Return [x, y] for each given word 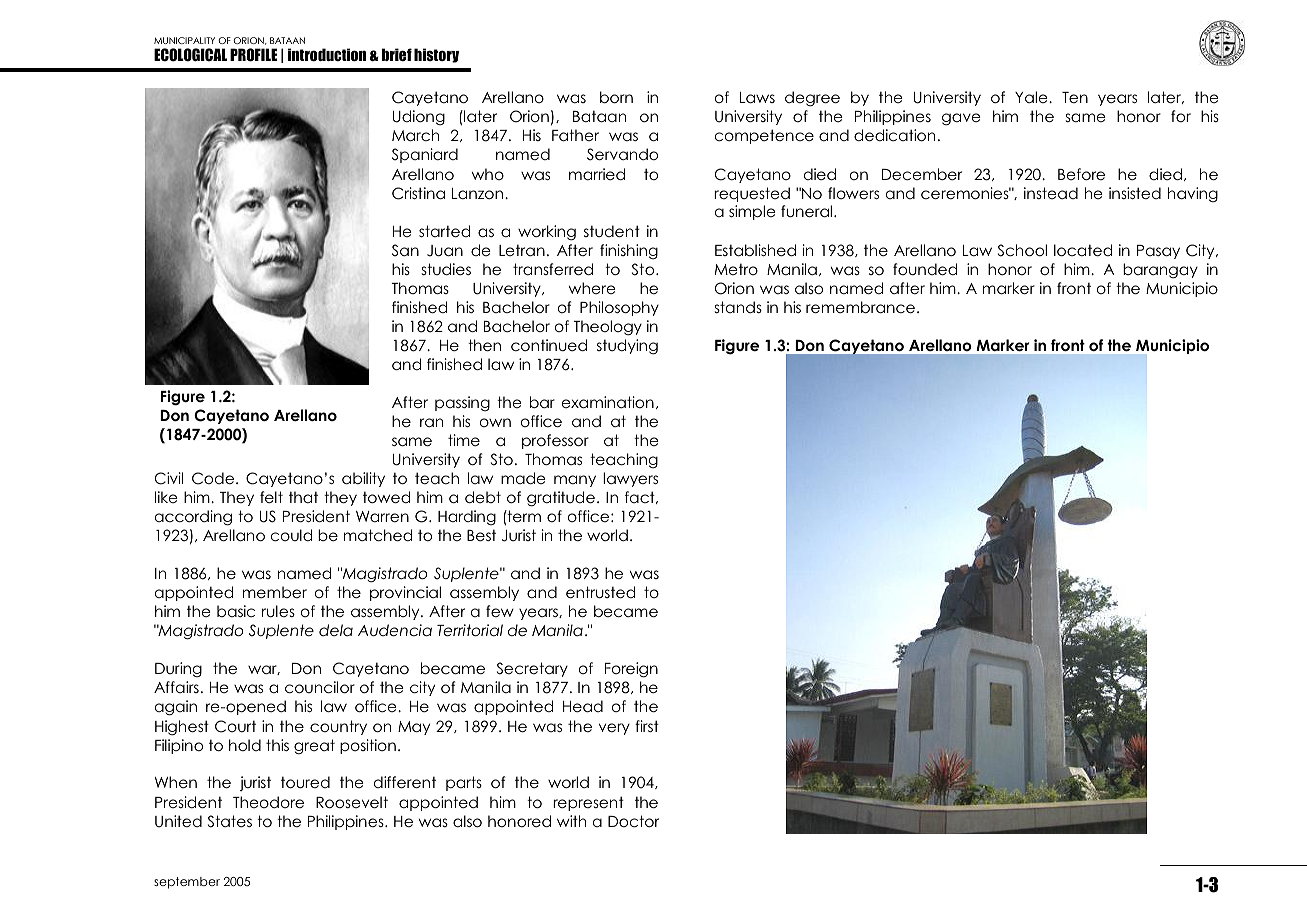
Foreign [631, 670]
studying [627, 347]
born [616, 97]
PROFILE [253, 55]
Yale [1032, 97]
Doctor [633, 821]
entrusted [600, 592]
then [484, 345]
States [230, 821]
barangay [1160, 271]
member [275, 592]
